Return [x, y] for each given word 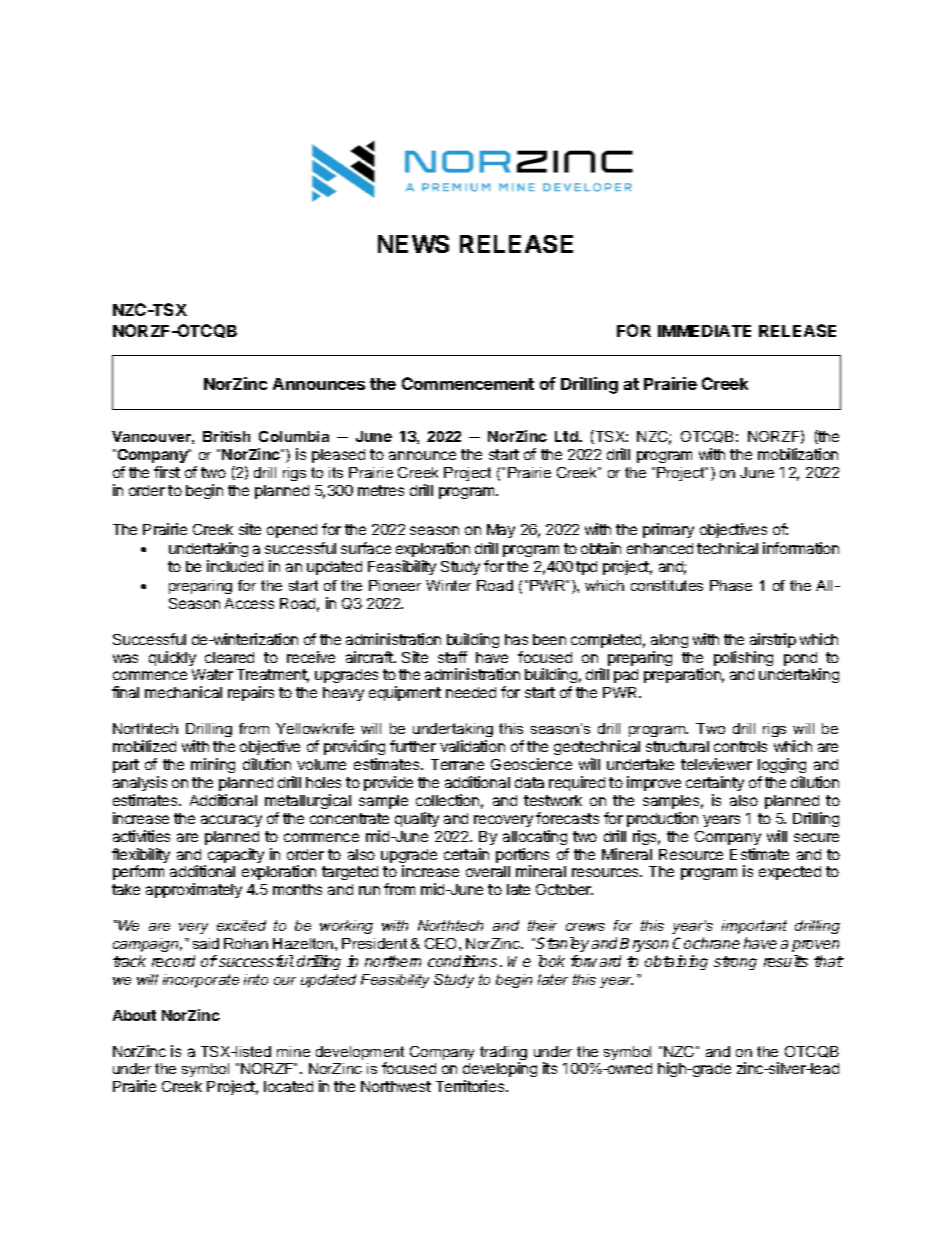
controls [740, 746]
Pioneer [395, 585]
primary [668, 530]
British [226, 436]
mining [213, 765]
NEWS [413, 244]
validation [472, 746]
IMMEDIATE [704, 331]
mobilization [798, 454]
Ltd [567, 436]
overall [488, 871]
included [235, 566]
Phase [731, 585]
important [754, 927]
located [288, 1086]
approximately [194, 890]
